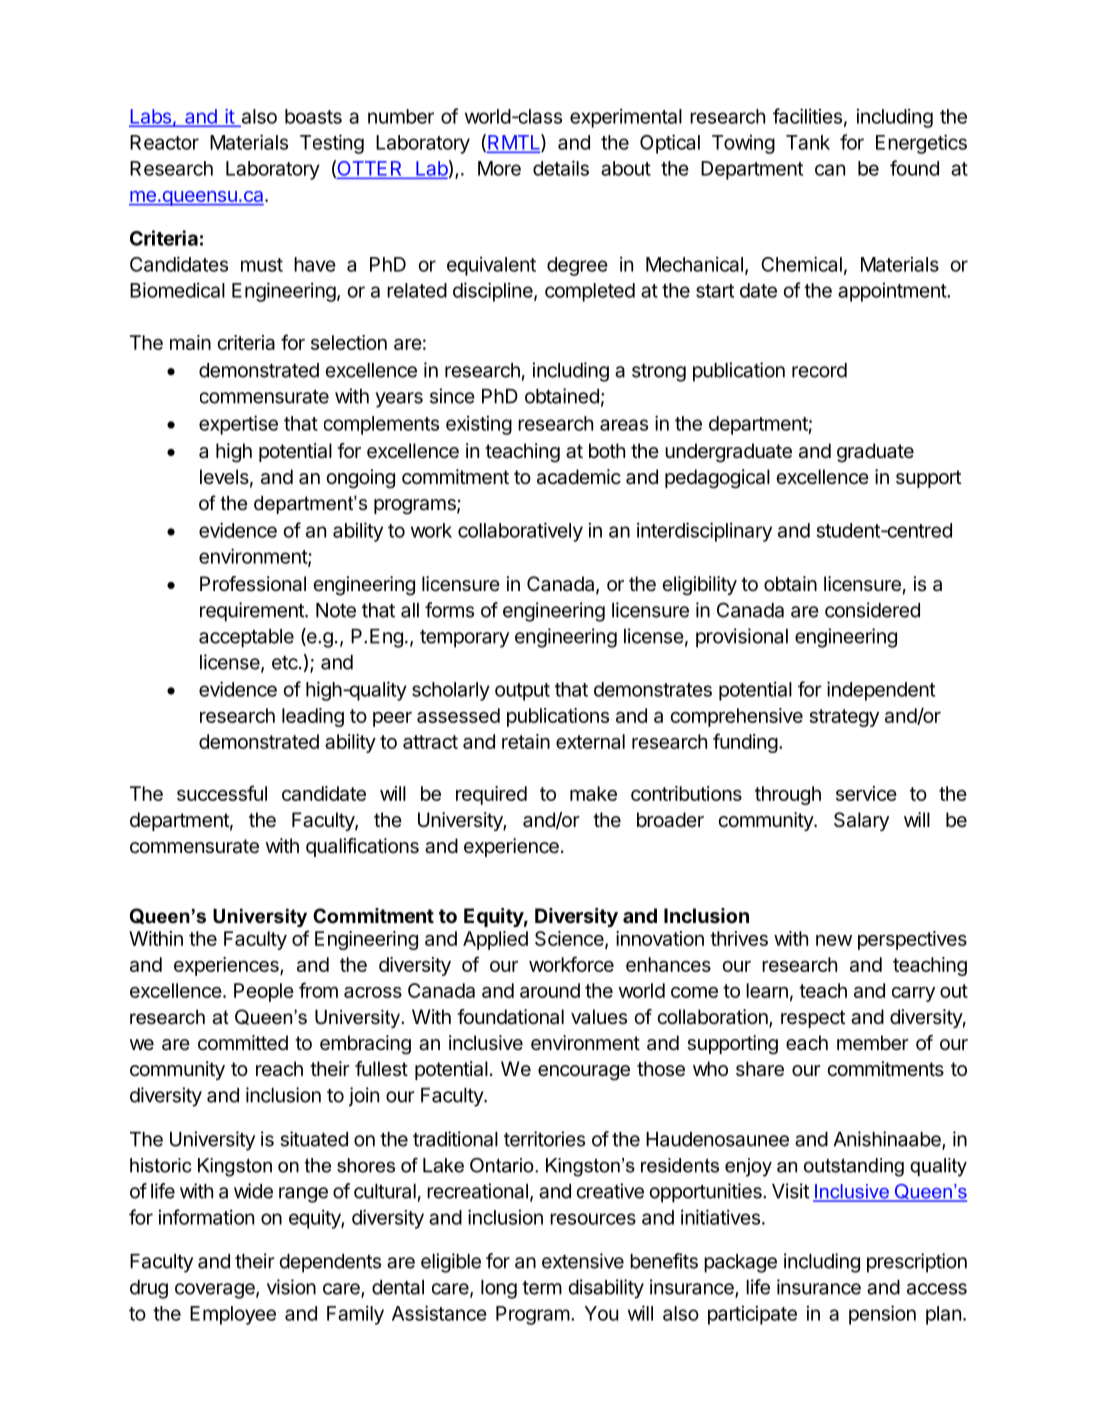 This image has width=1096, height=1419. I want to click on Employee, so click(233, 1315).
